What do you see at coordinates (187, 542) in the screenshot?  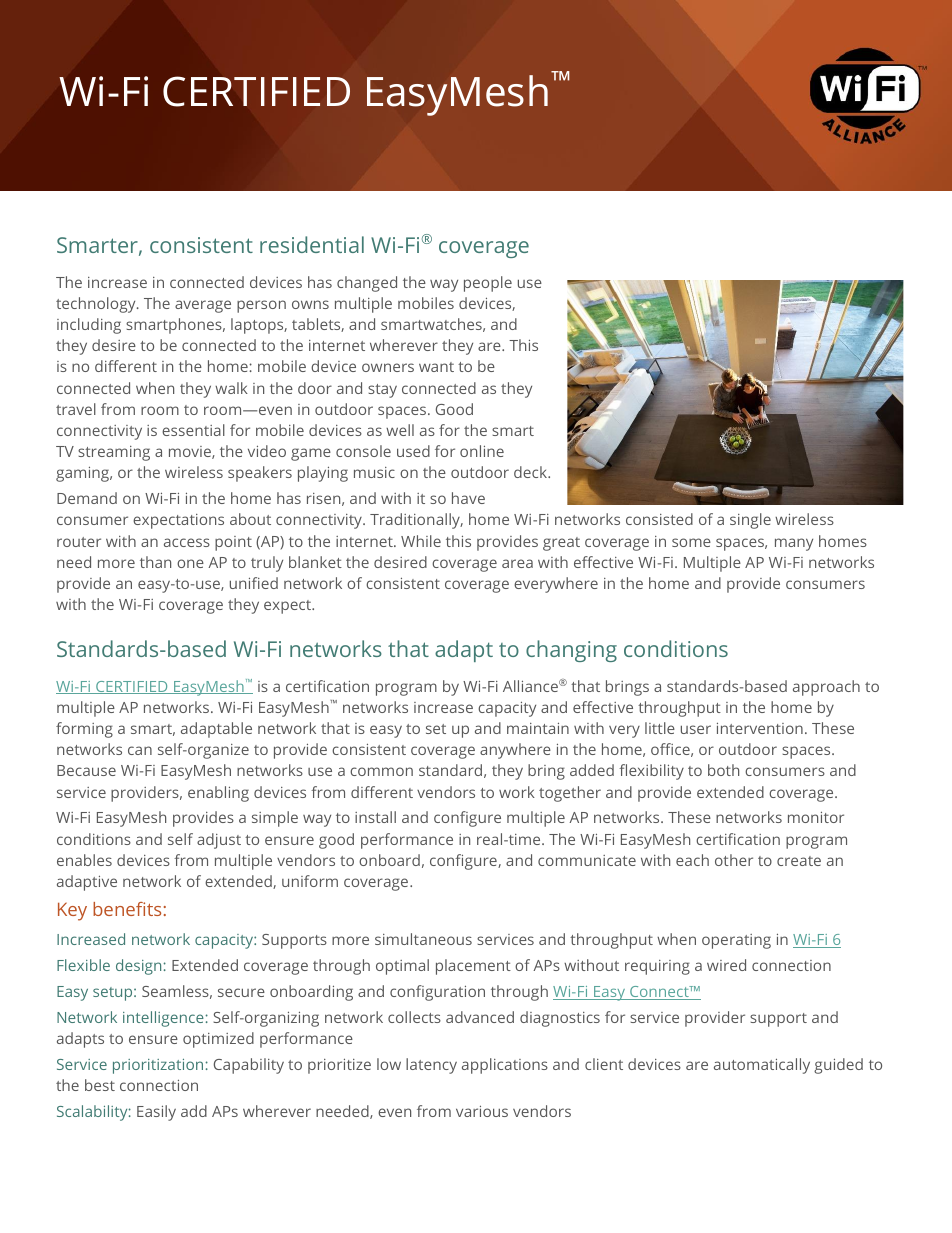 I see `access` at bounding box center [187, 542].
